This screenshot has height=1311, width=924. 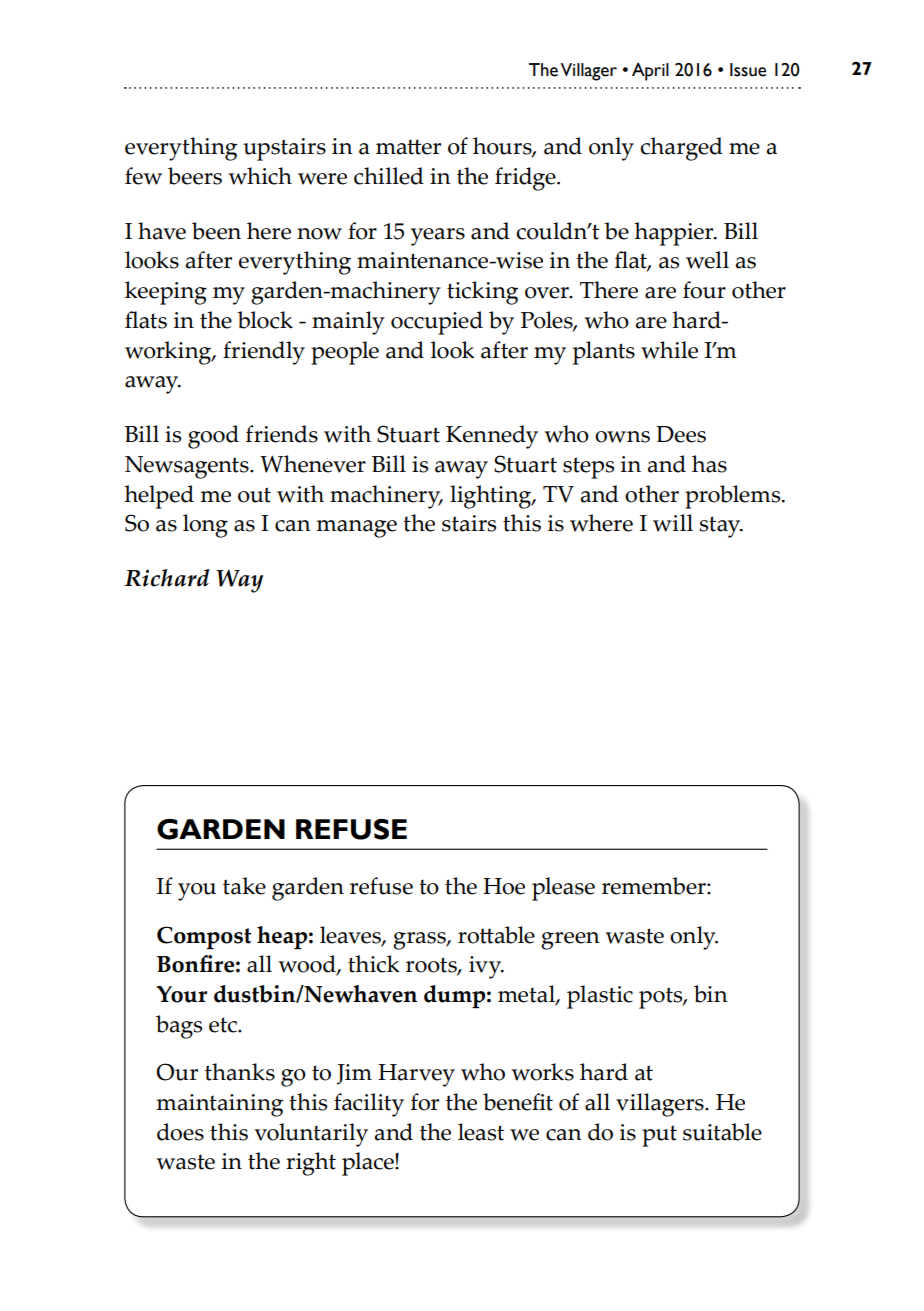 What do you see at coordinates (481, 1132) in the screenshot?
I see `least` at bounding box center [481, 1132].
